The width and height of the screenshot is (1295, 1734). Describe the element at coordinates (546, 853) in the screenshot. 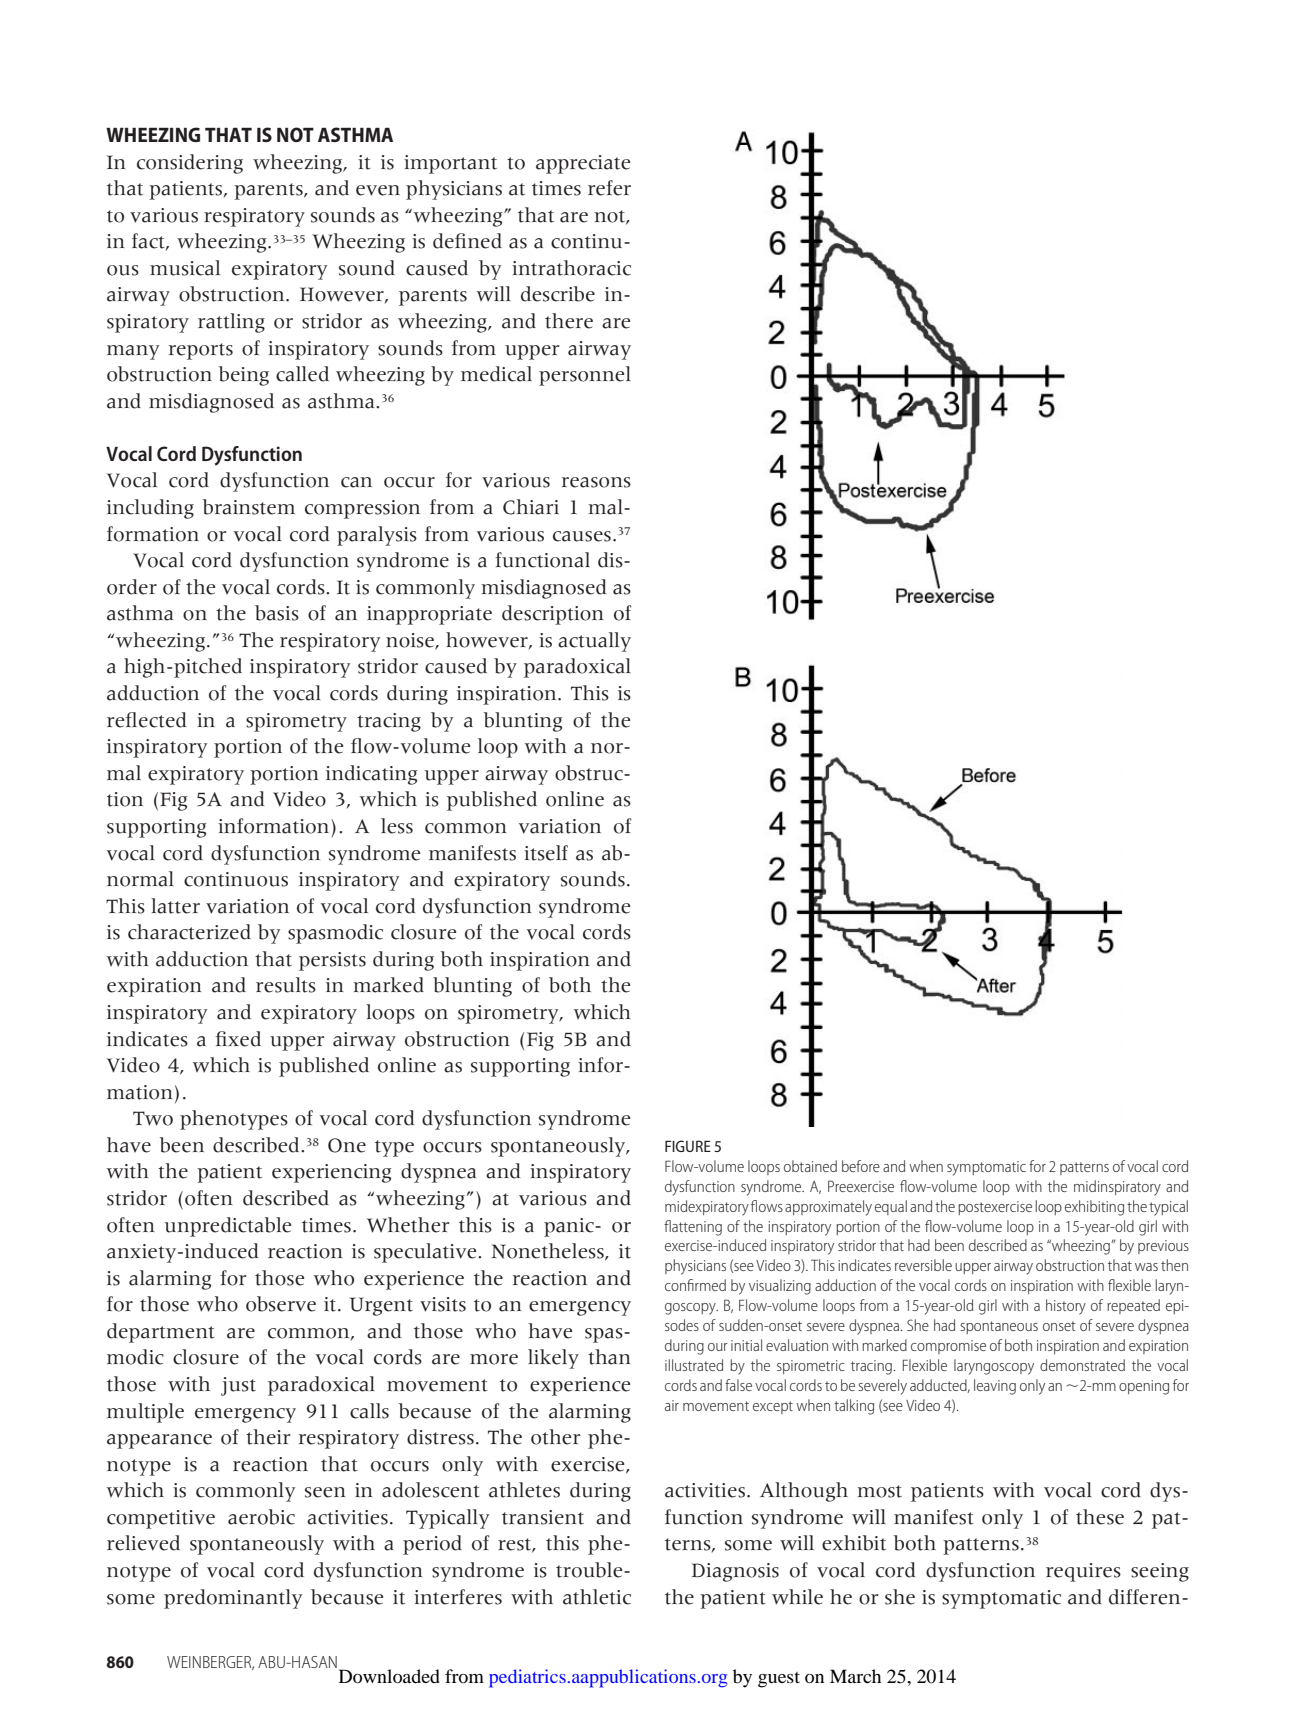

I see `itself` at that location.
